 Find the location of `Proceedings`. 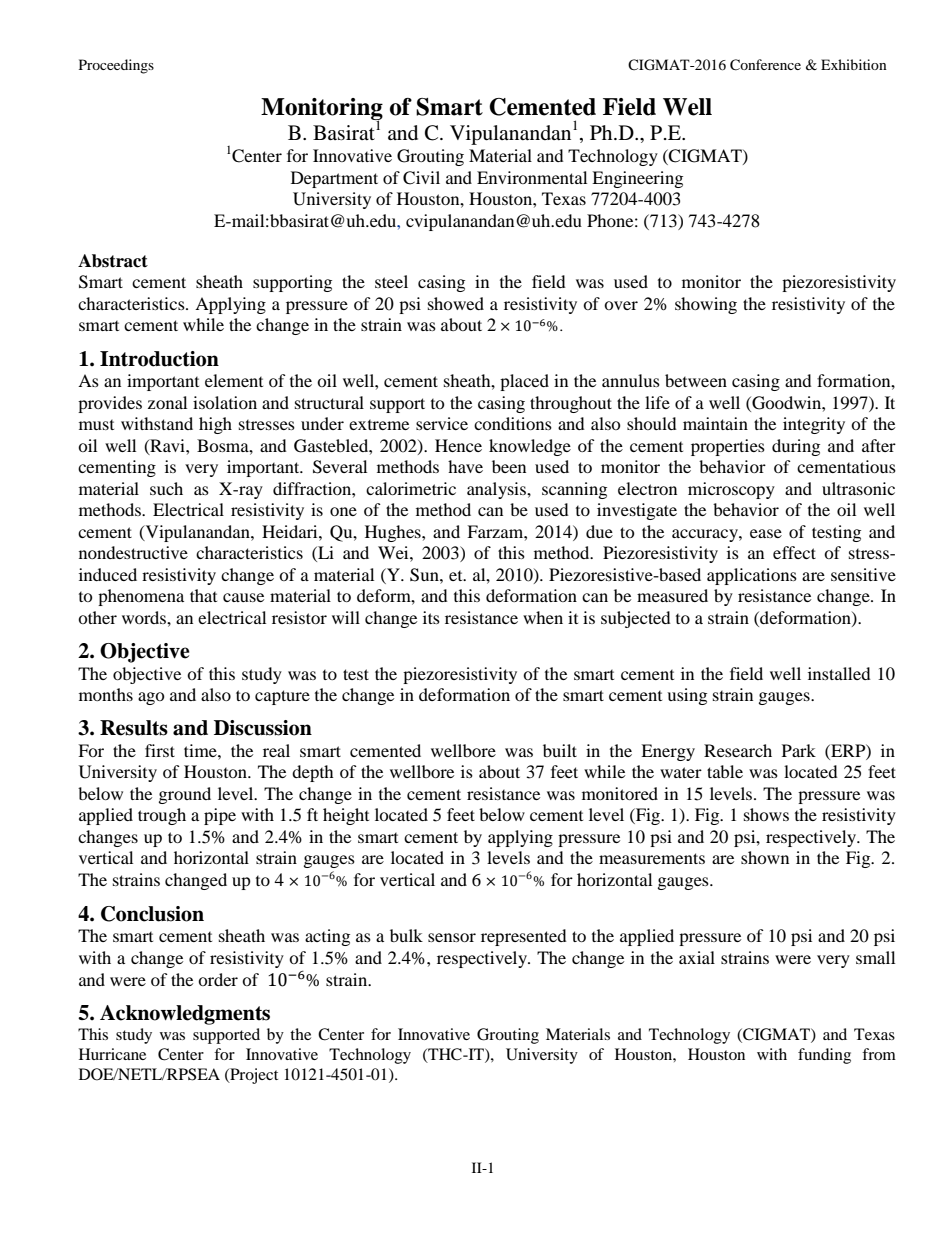

Proceedings is located at coordinates (116, 66).
